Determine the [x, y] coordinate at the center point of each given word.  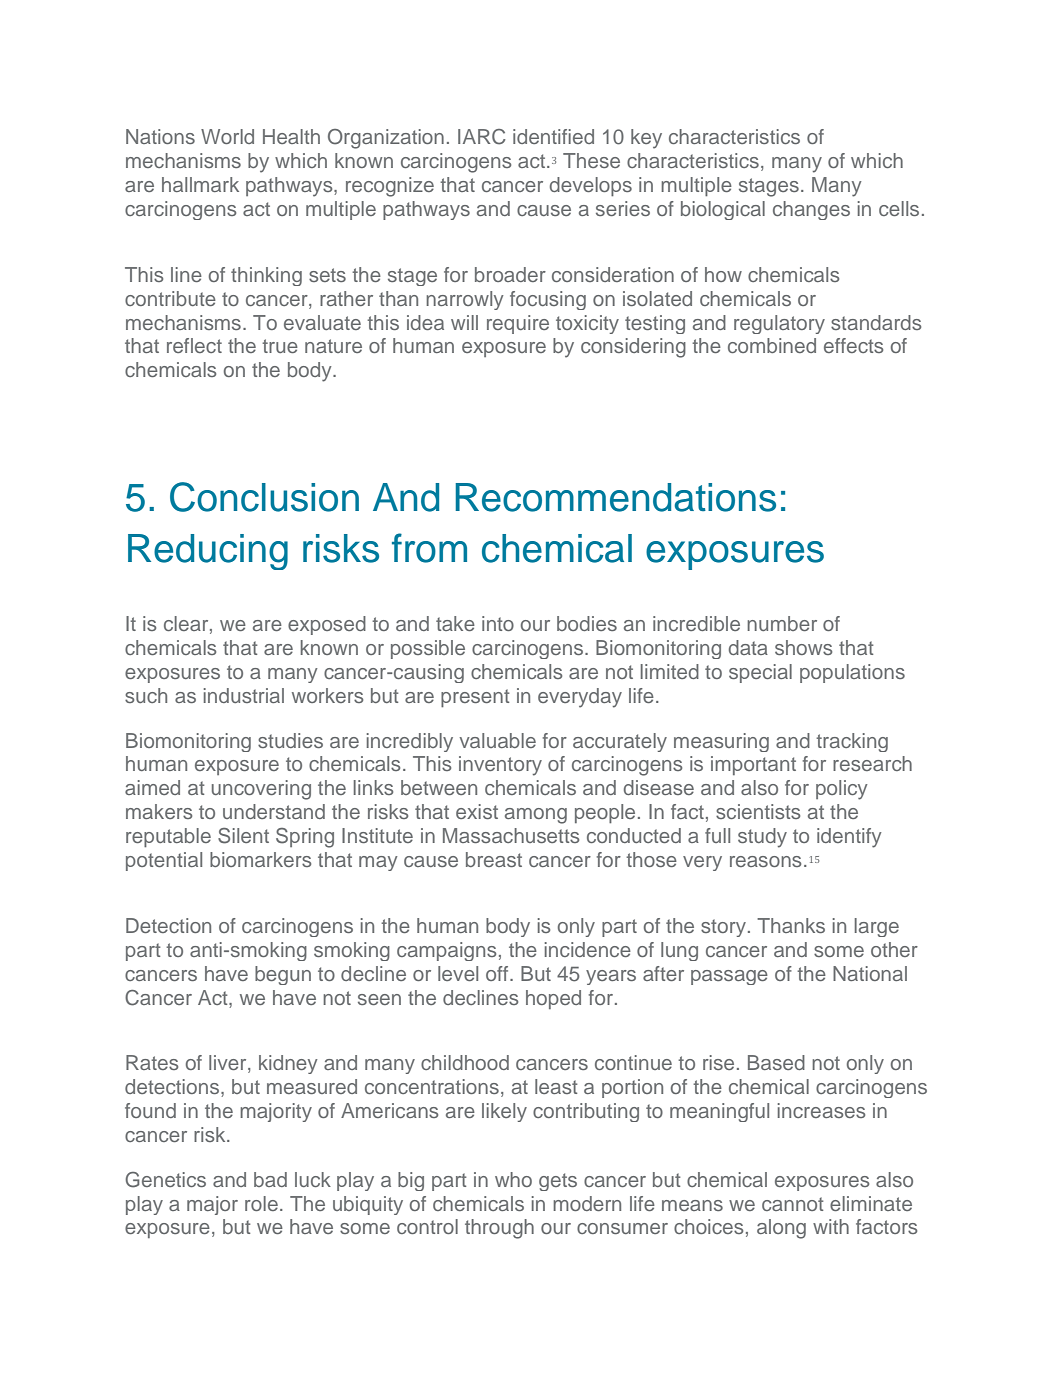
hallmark [200, 184]
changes [811, 210]
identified [553, 136]
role [261, 1203]
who [513, 1179]
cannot [792, 1204]
